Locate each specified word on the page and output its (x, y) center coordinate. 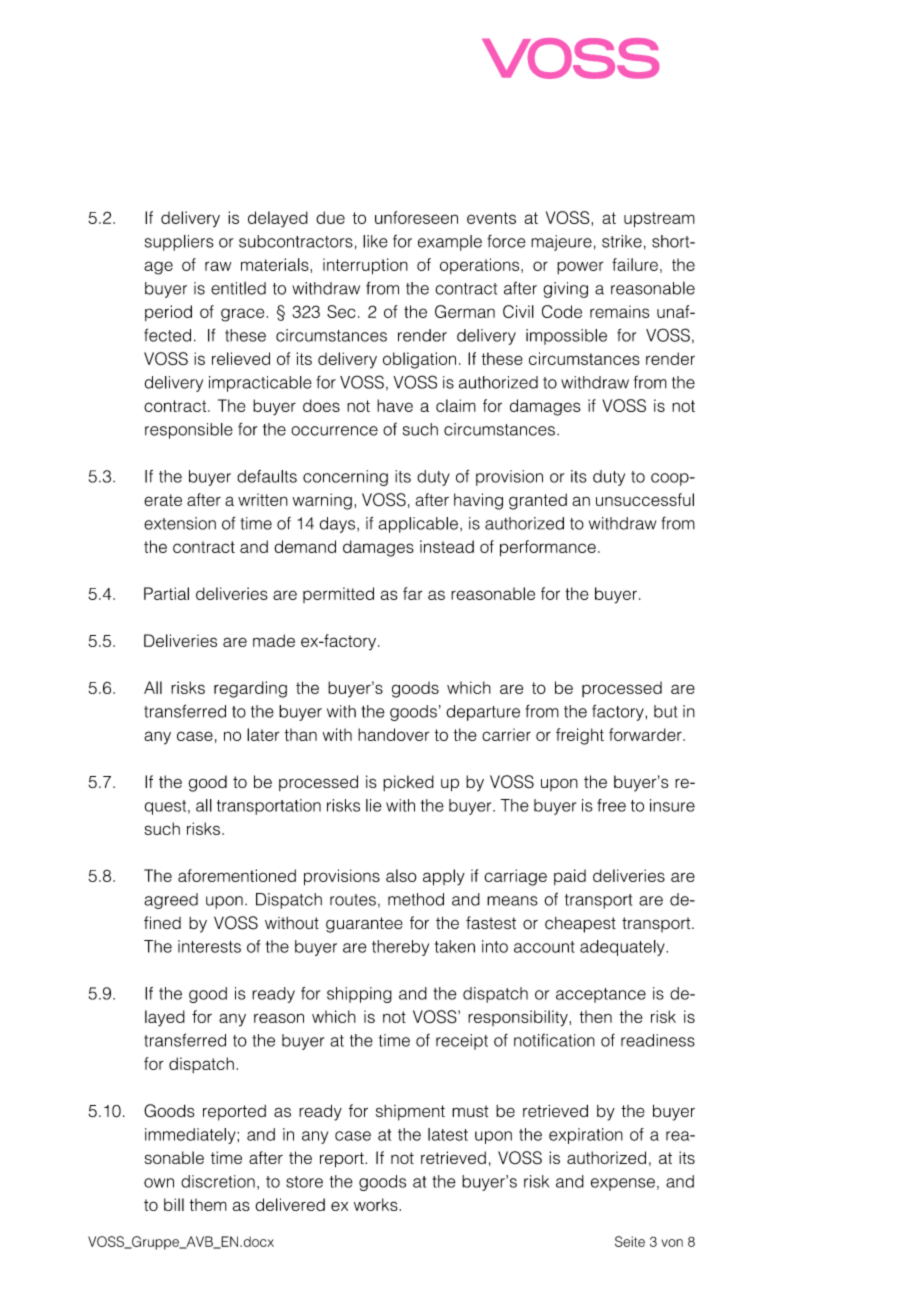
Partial (166, 593)
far (412, 593)
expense (623, 1184)
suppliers (179, 243)
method (416, 899)
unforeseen (416, 217)
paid (570, 877)
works (376, 1204)
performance (548, 548)
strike (622, 241)
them (208, 1204)
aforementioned (237, 875)
